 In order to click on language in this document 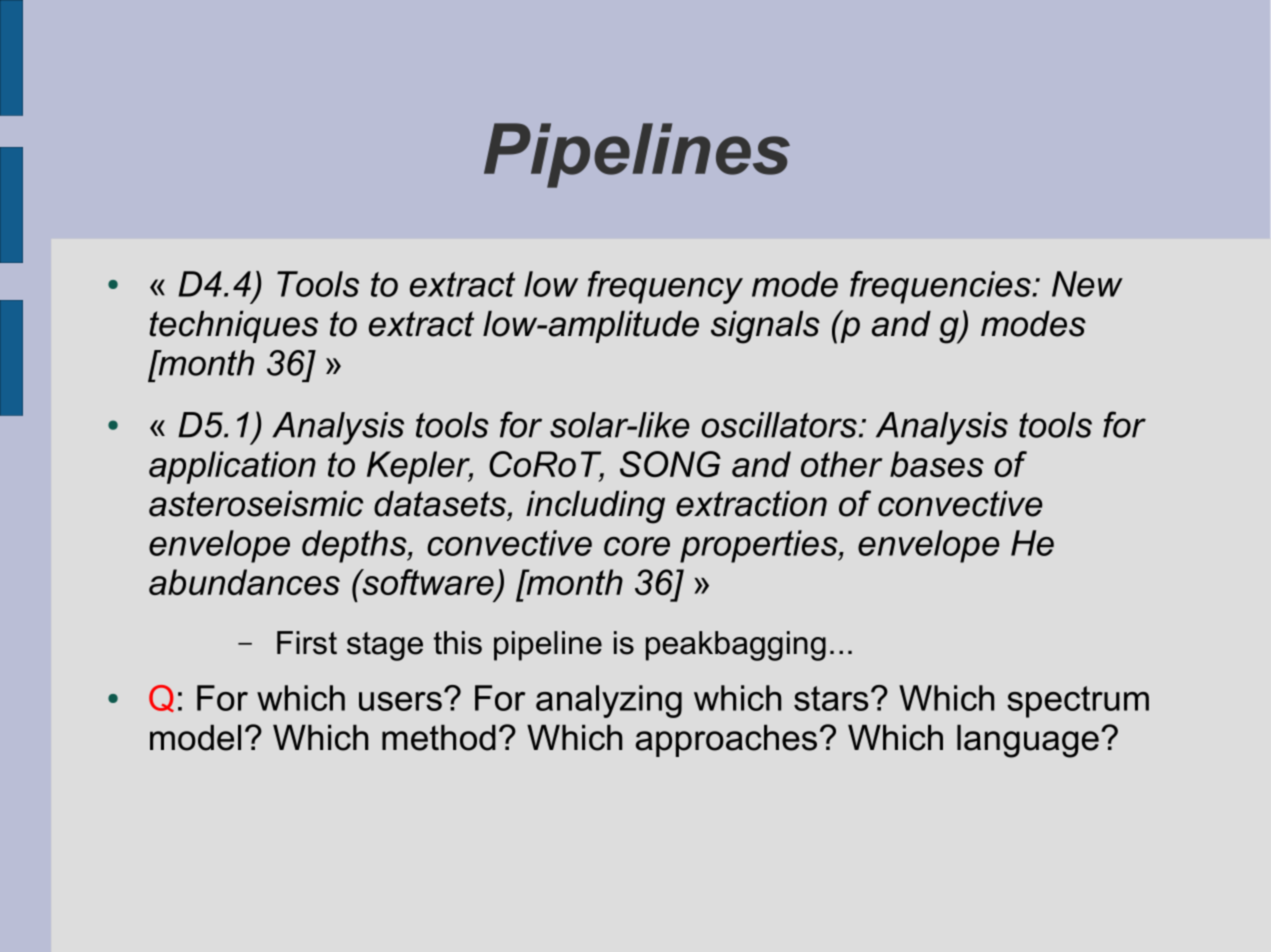, I will do `click(1028, 741)`.
